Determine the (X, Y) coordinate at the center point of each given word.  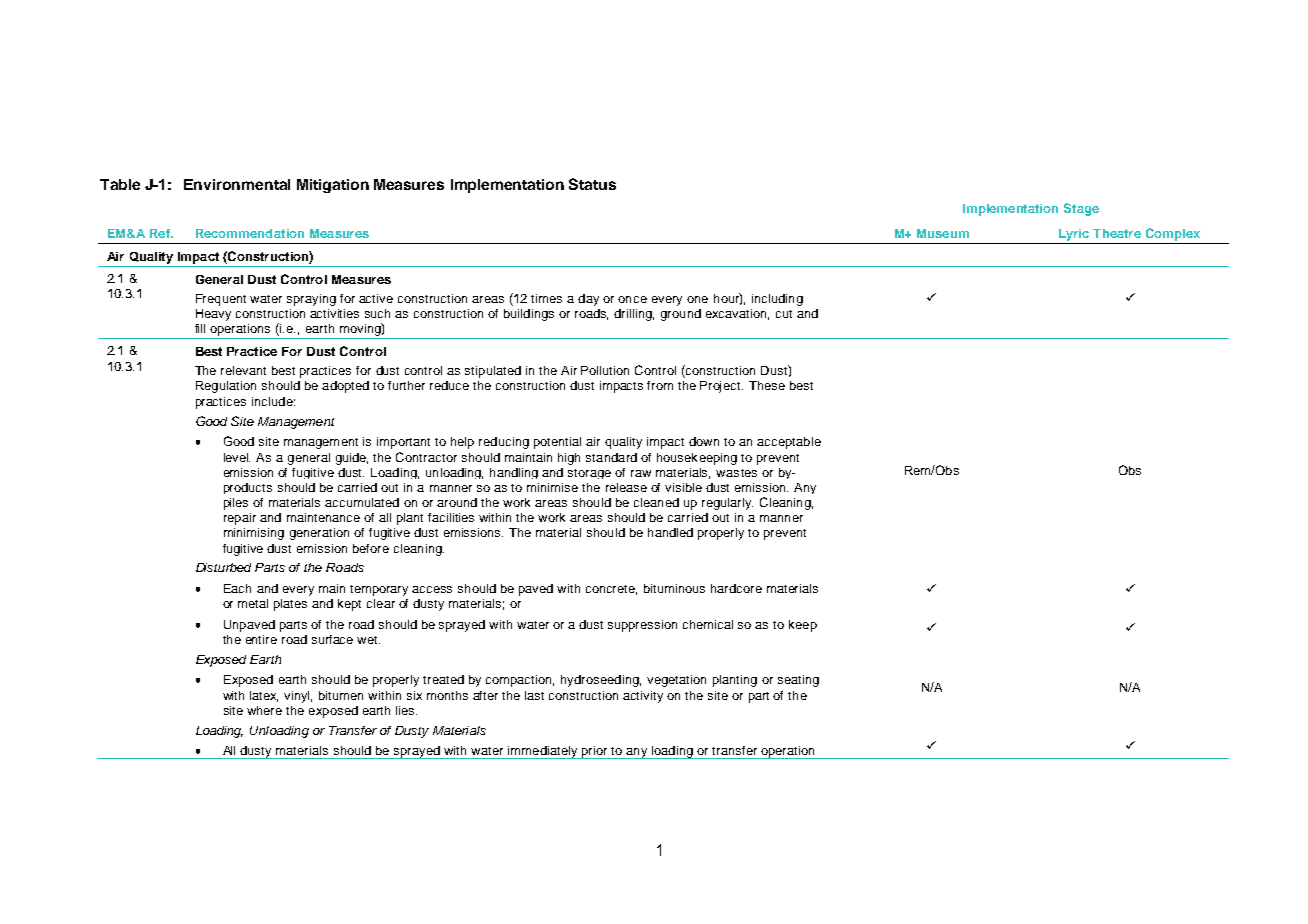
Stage (1081, 209)
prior (595, 752)
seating (798, 681)
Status (592, 184)
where (264, 710)
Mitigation (333, 186)
